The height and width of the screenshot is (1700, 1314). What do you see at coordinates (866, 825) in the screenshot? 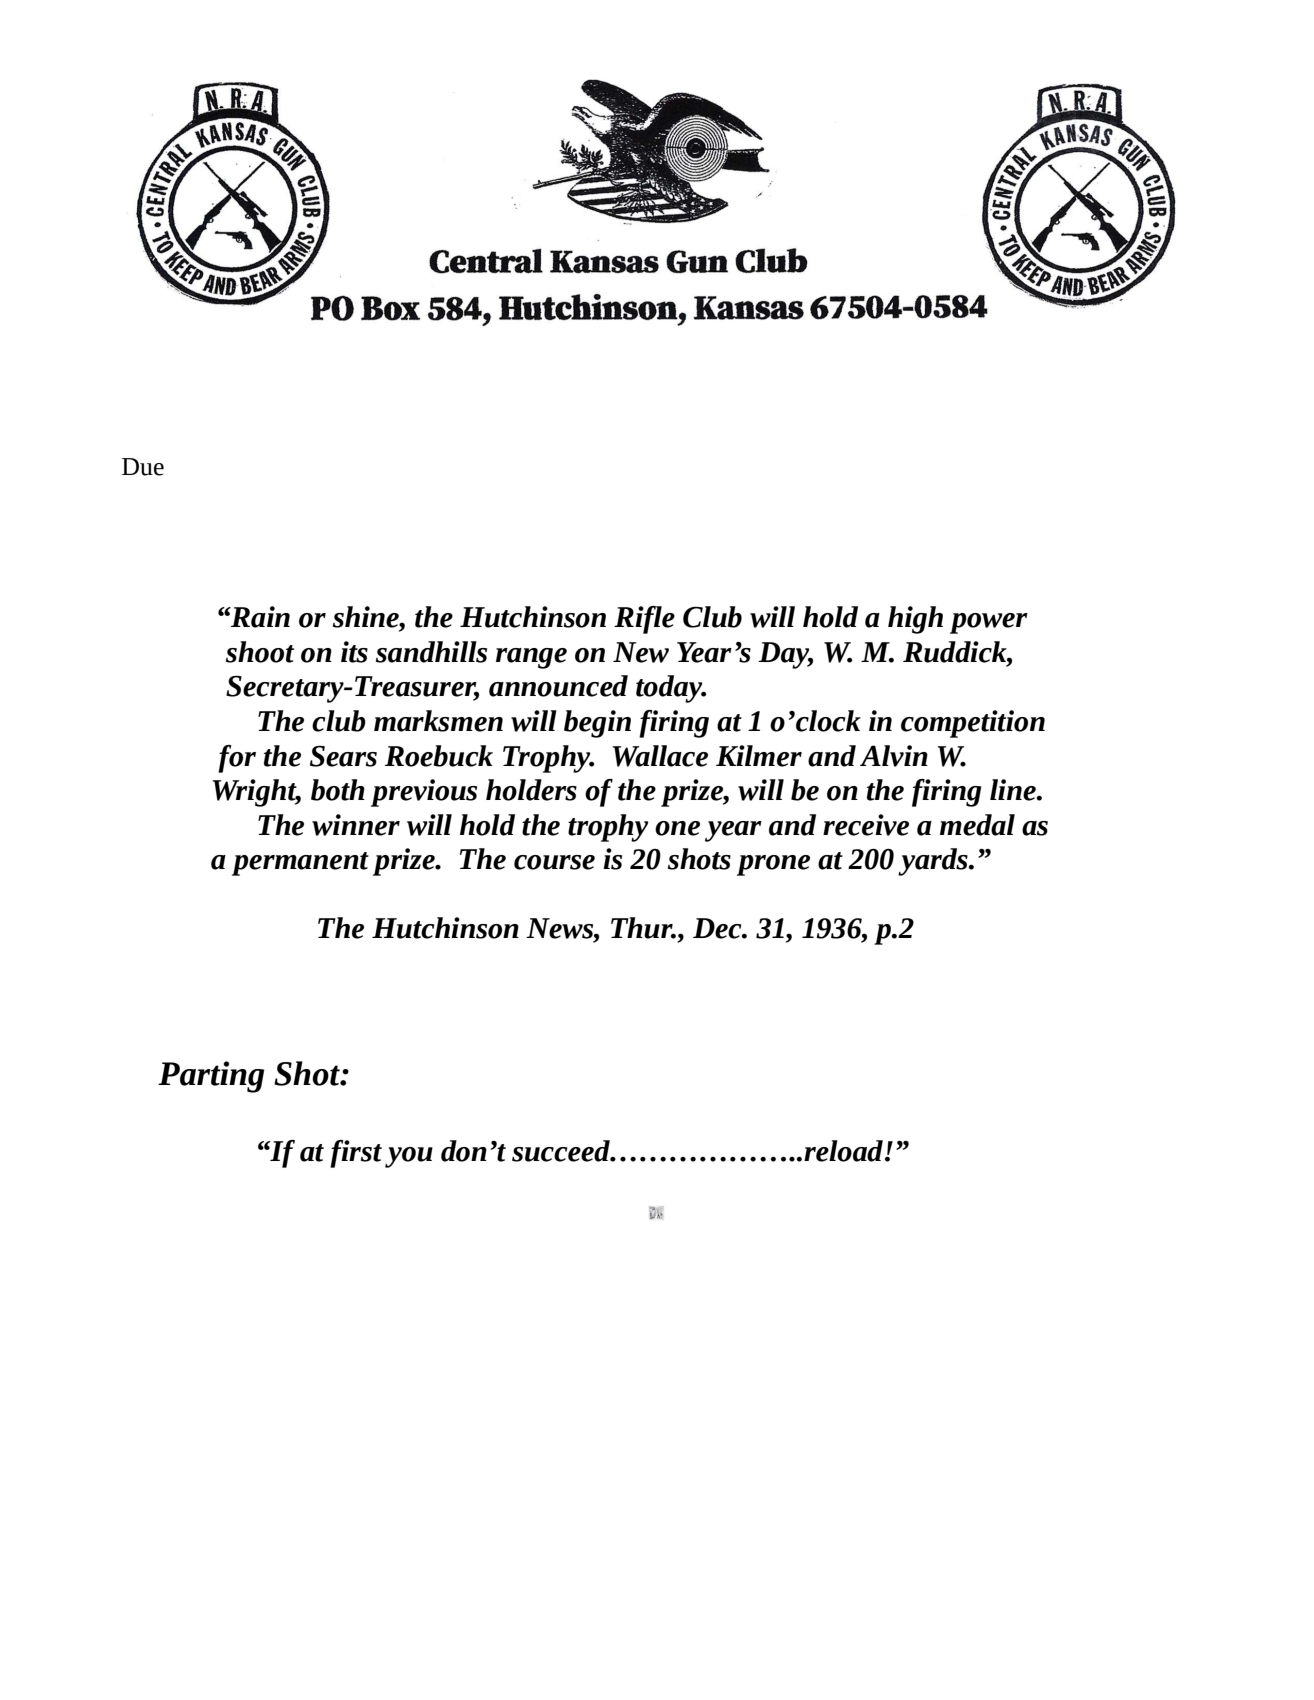
I see `receive` at bounding box center [866, 825].
